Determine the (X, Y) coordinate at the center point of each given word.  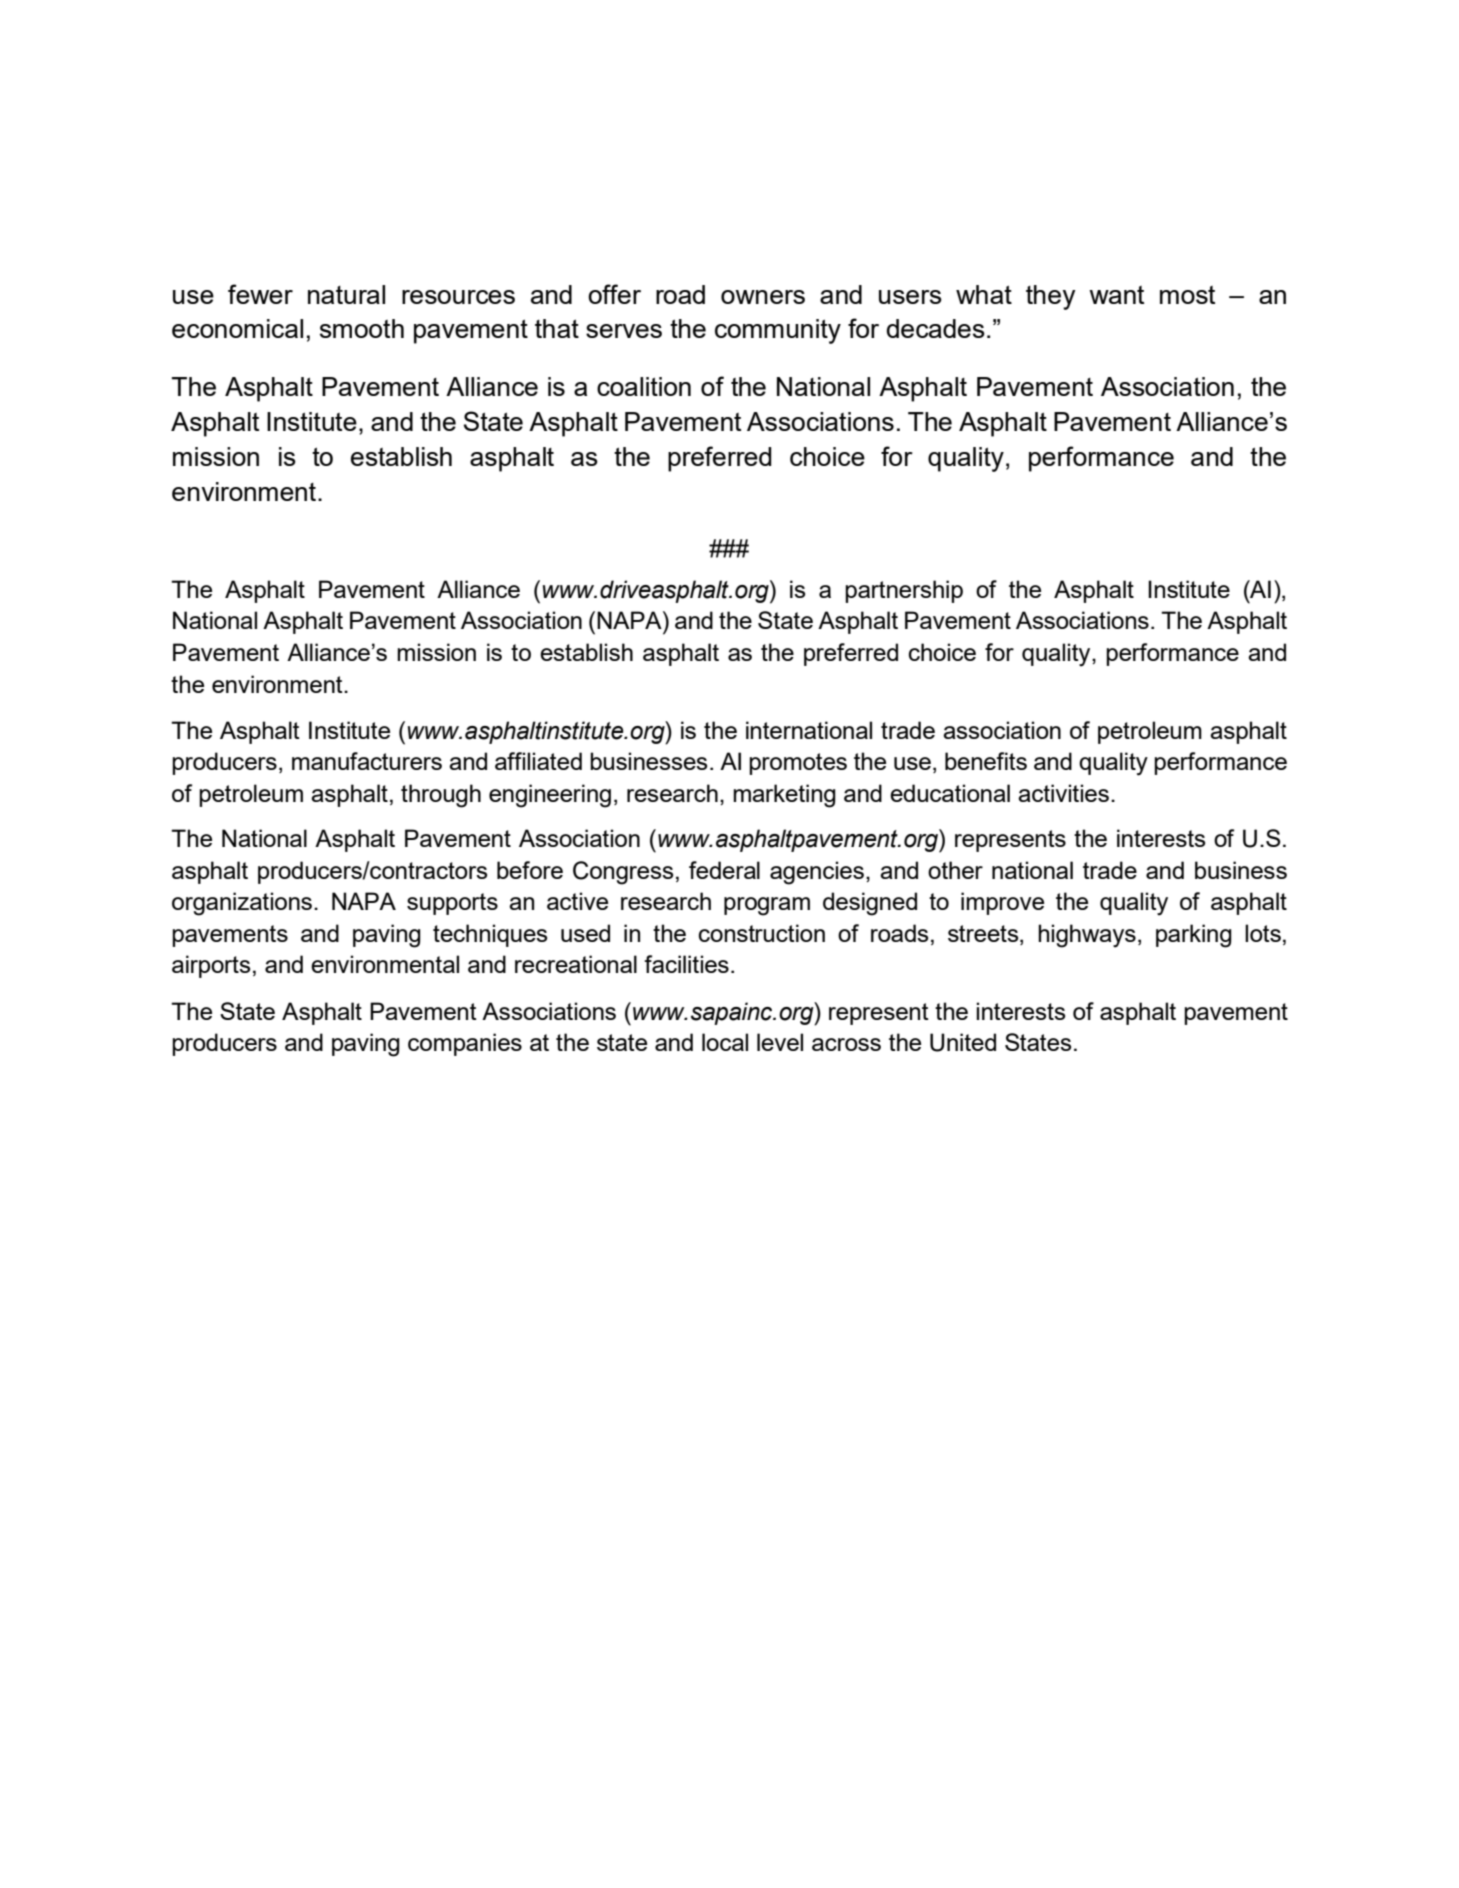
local (725, 1042)
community (778, 331)
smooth (362, 328)
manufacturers (367, 761)
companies (465, 1044)
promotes (798, 764)
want (1116, 295)
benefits (986, 761)
